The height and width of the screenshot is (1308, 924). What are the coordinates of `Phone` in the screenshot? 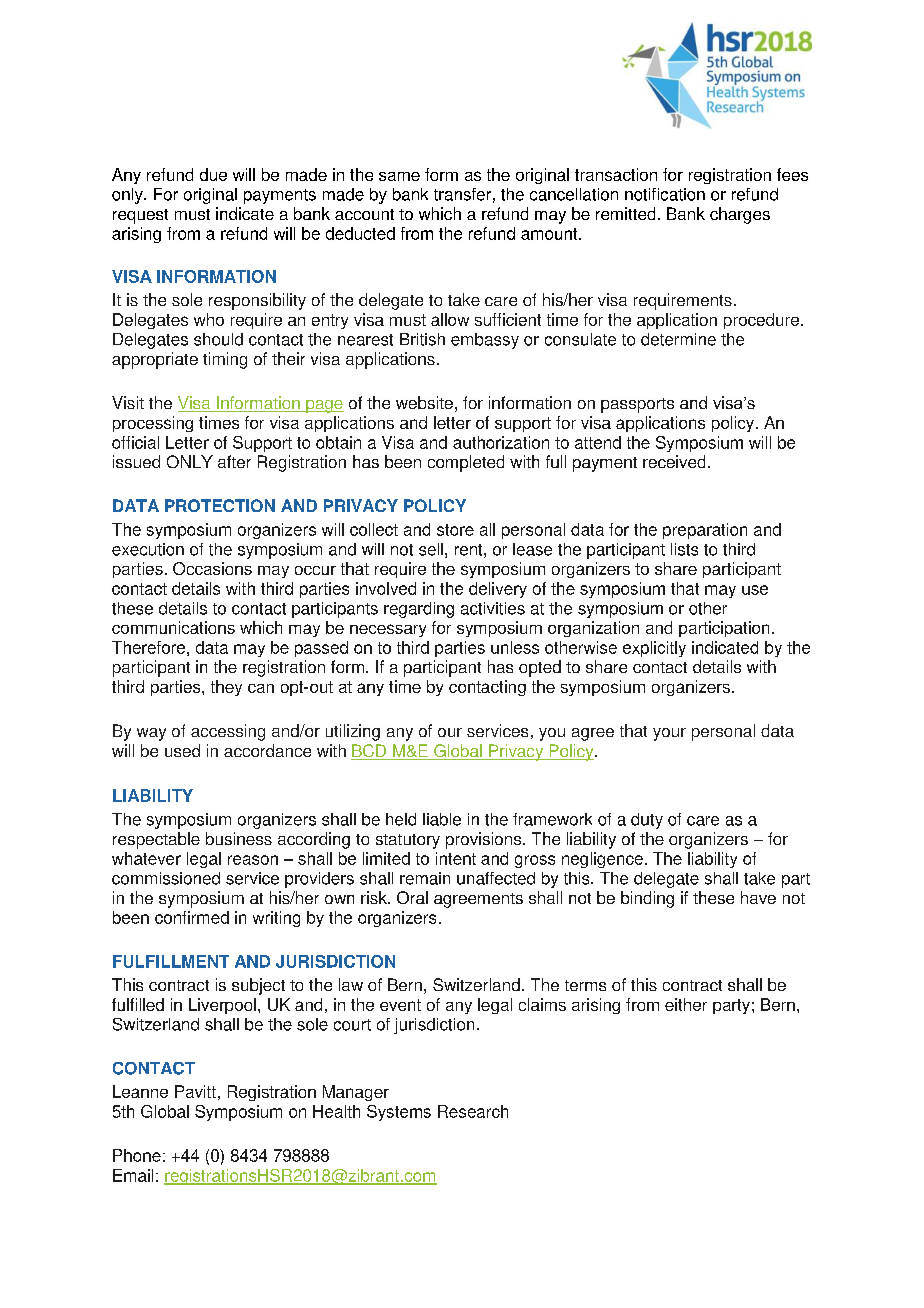 It's located at (137, 1155).
